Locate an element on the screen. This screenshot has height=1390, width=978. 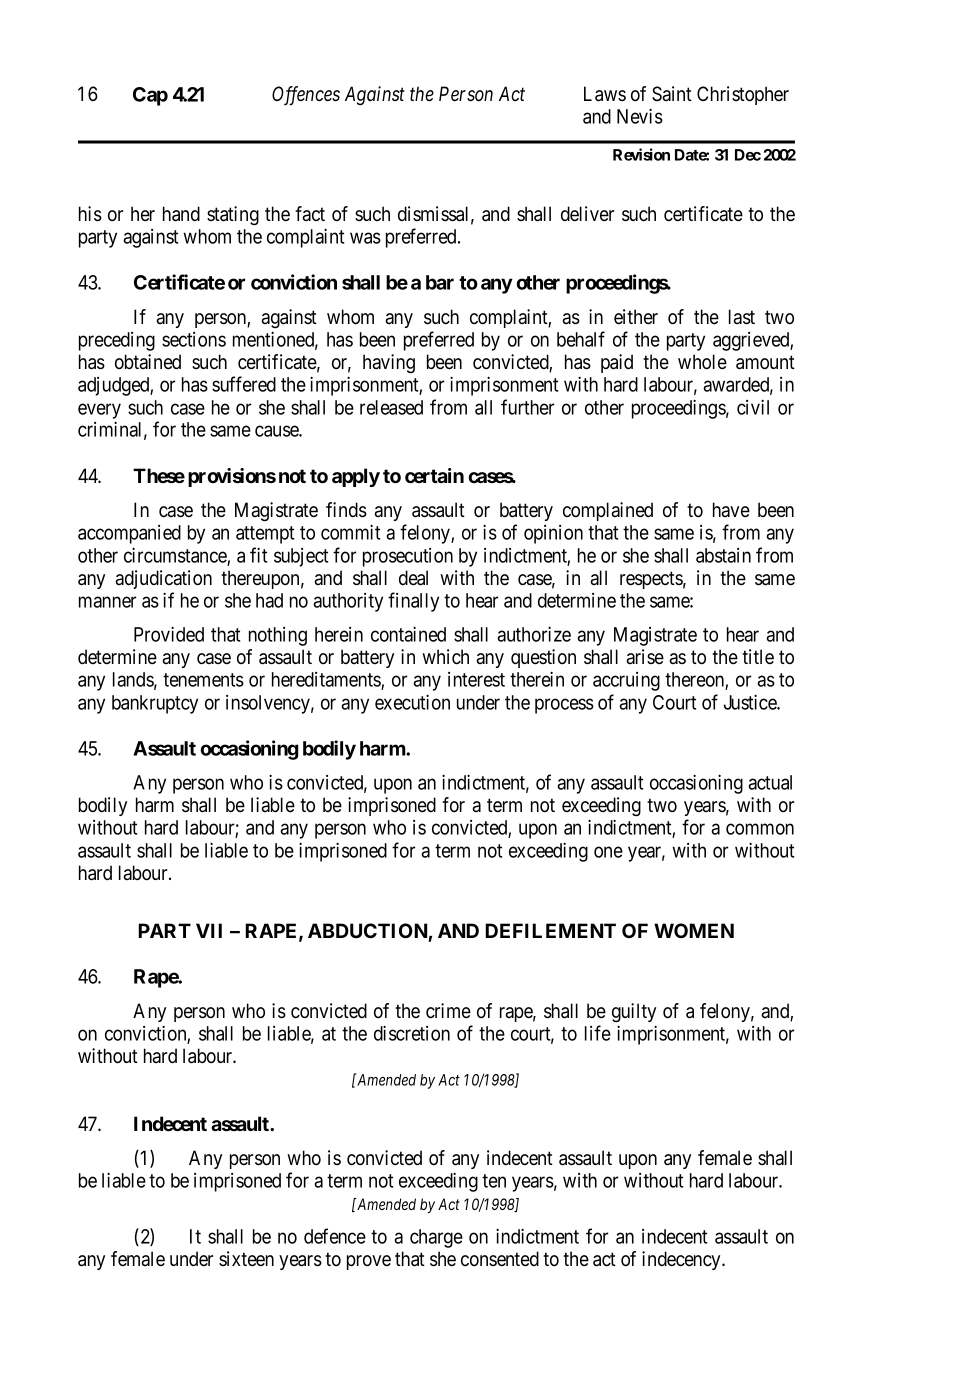
which is located at coordinates (445, 657).
